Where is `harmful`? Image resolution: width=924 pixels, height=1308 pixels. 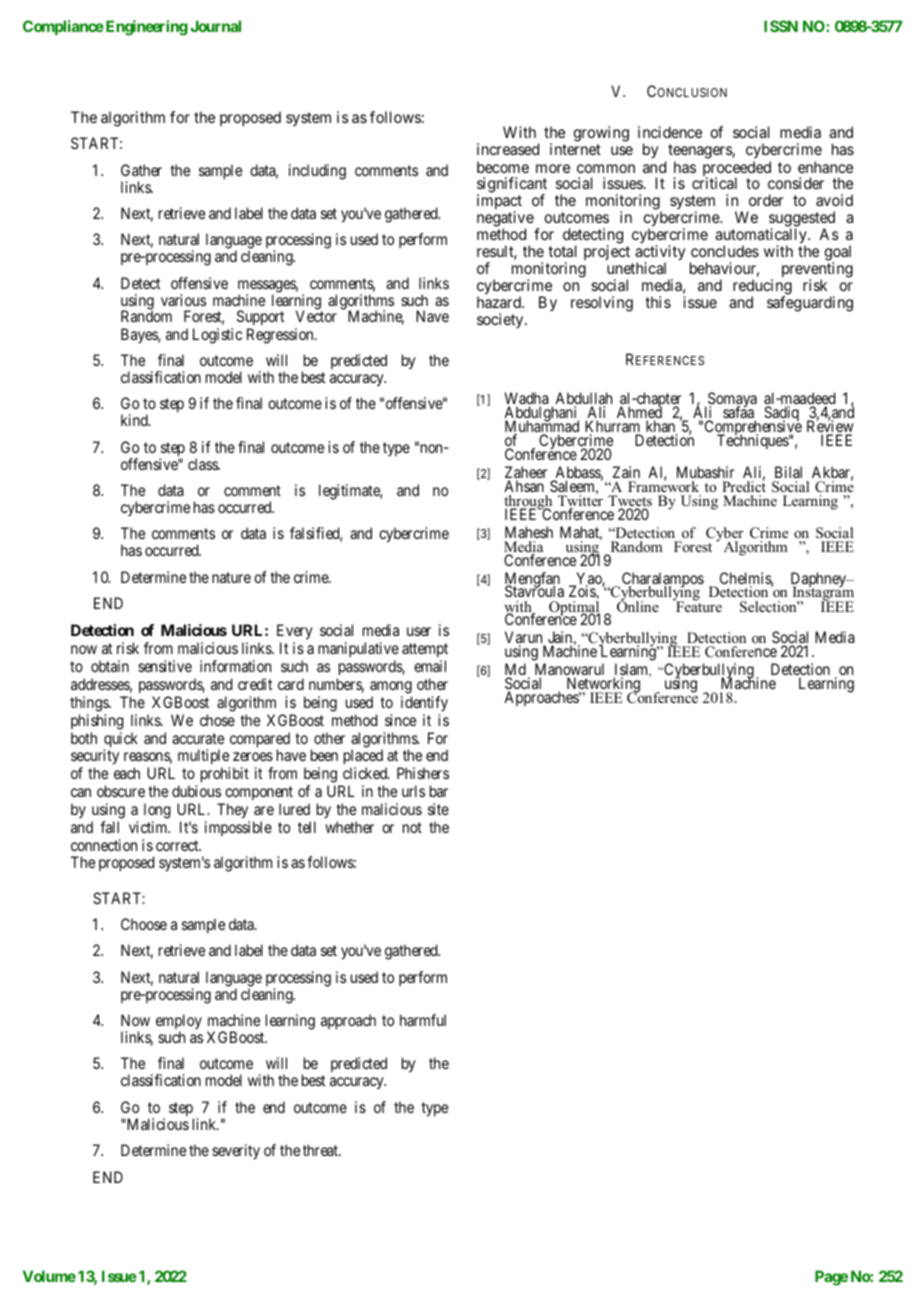
harmful is located at coordinates (423, 1020).
